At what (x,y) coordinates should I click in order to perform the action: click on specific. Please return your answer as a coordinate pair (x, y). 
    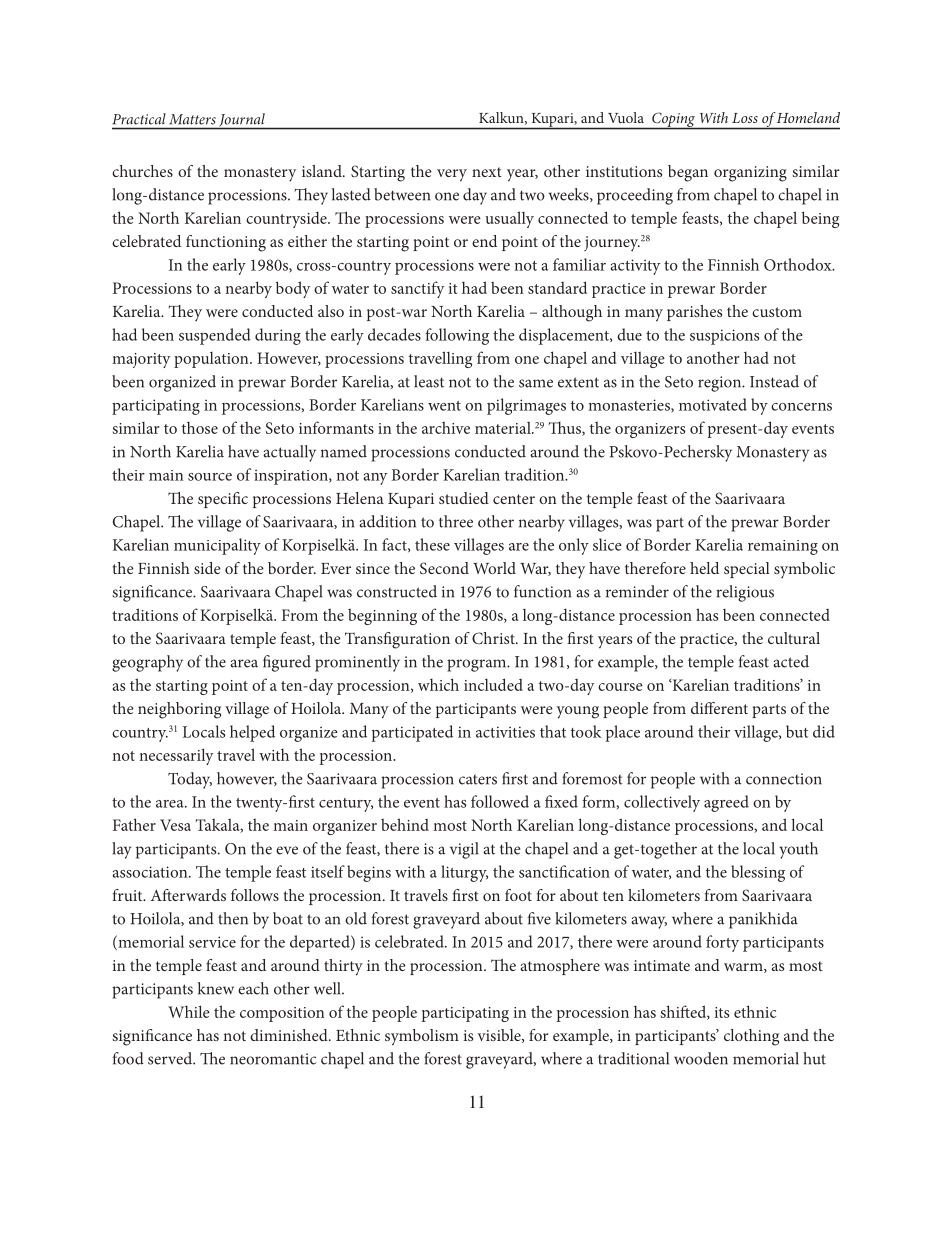
    Looking at the image, I should click on (223, 500).
